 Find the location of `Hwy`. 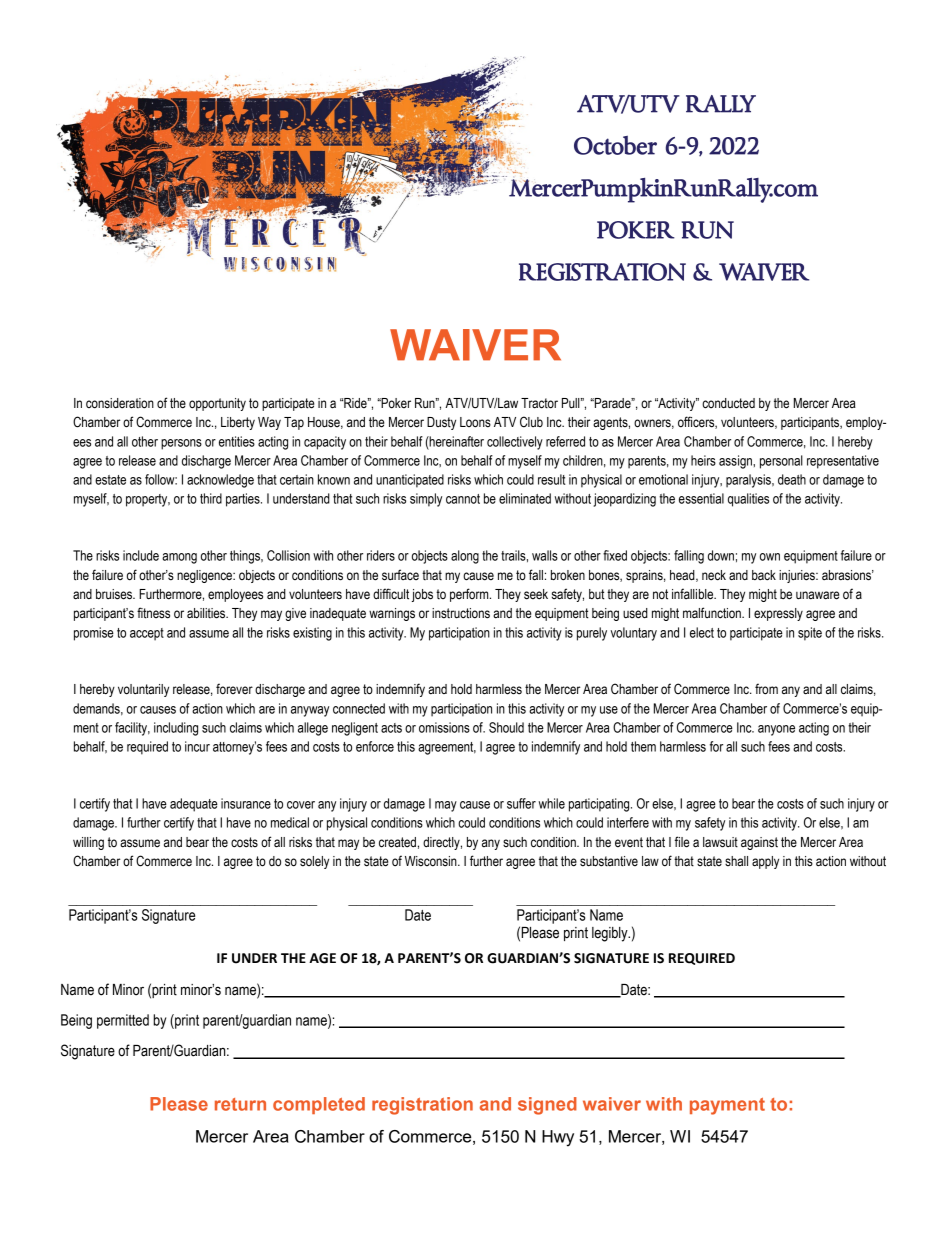

Hwy is located at coordinates (558, 1138).
